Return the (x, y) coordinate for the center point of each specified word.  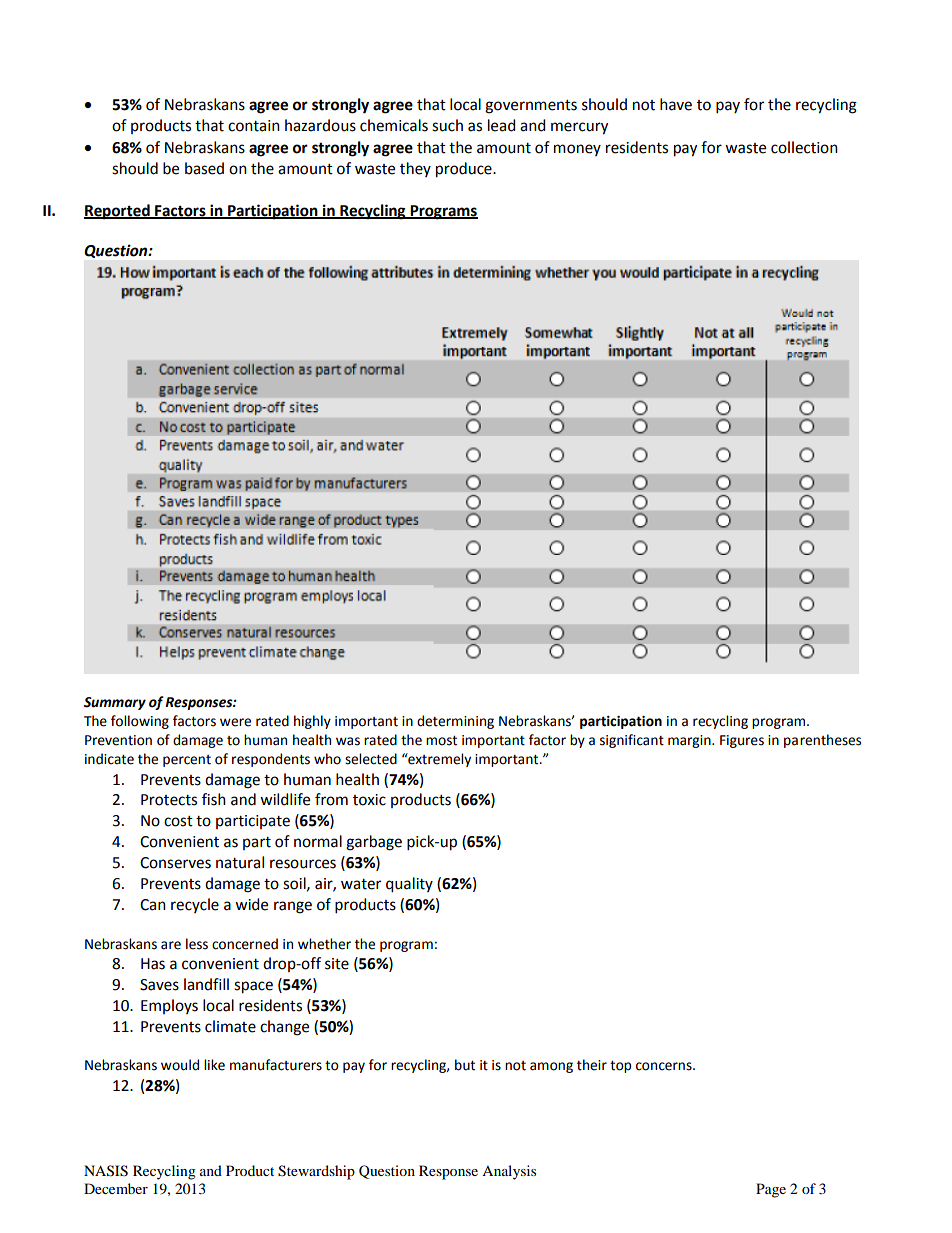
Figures (742, 741)
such (447, 125)
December (116, 1188)
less (197, 944)
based (204, 168)
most (441, 741)
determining (455, 722)
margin (690, 741)
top (620, 1067)
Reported (118, 212)
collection (804, 147)
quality (409, 885)
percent (187, 761)
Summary (115, 703)
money (577, 150)
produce (465, 170)
